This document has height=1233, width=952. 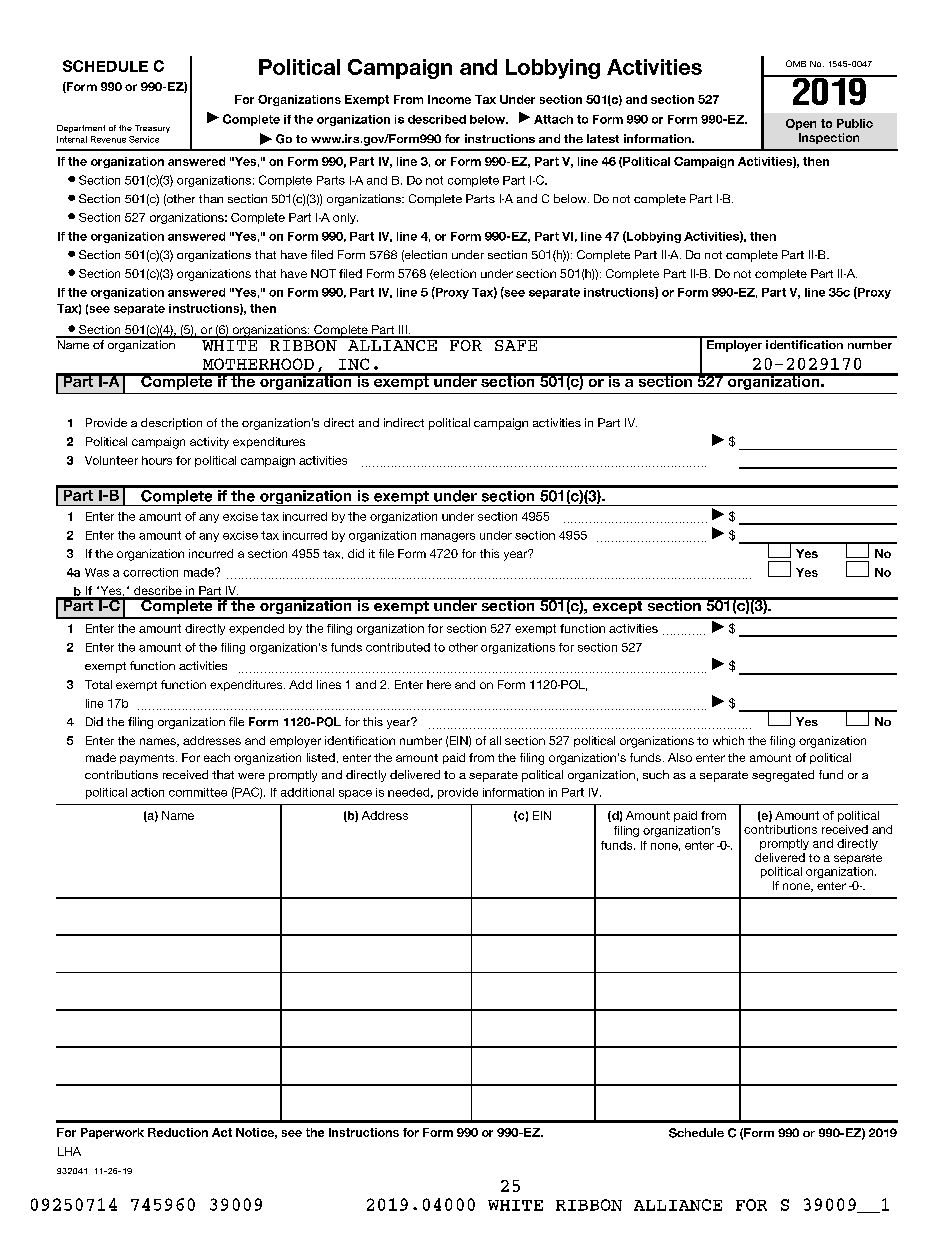 I want to click on Treasury, so click(x=152, y=129).
